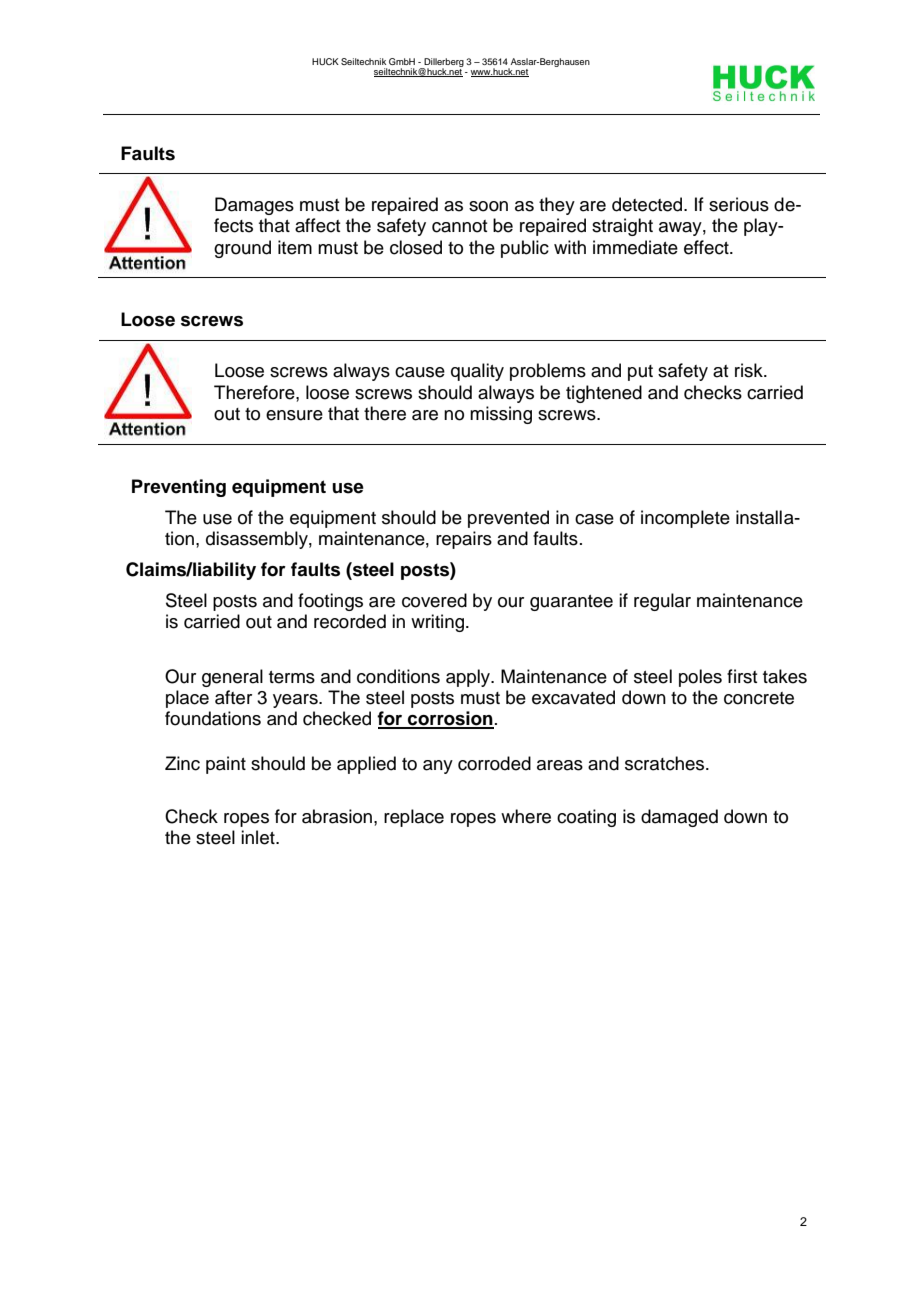 The width and height of the image is (924, 1308). Describe the element at coordinates (232, 678) in the image. I see `general` at that location.
